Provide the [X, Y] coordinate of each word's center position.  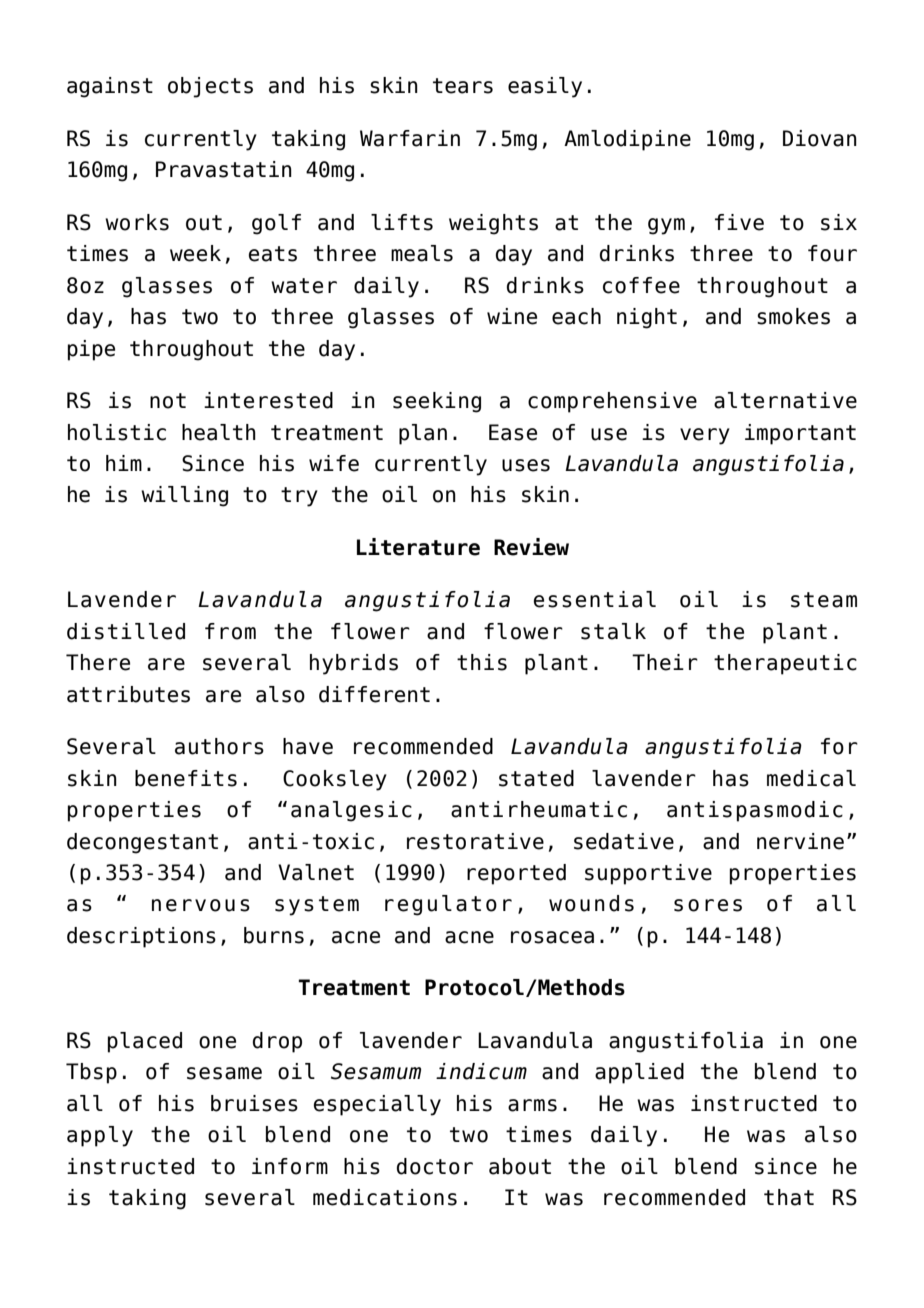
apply [100, 1136]
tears [463, 86]
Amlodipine [627, 140]
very [705, 436]
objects [210, 87]
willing [184, 496]
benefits [186, 778]
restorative [475, 841]
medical [811, 778]
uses [526, 465]
